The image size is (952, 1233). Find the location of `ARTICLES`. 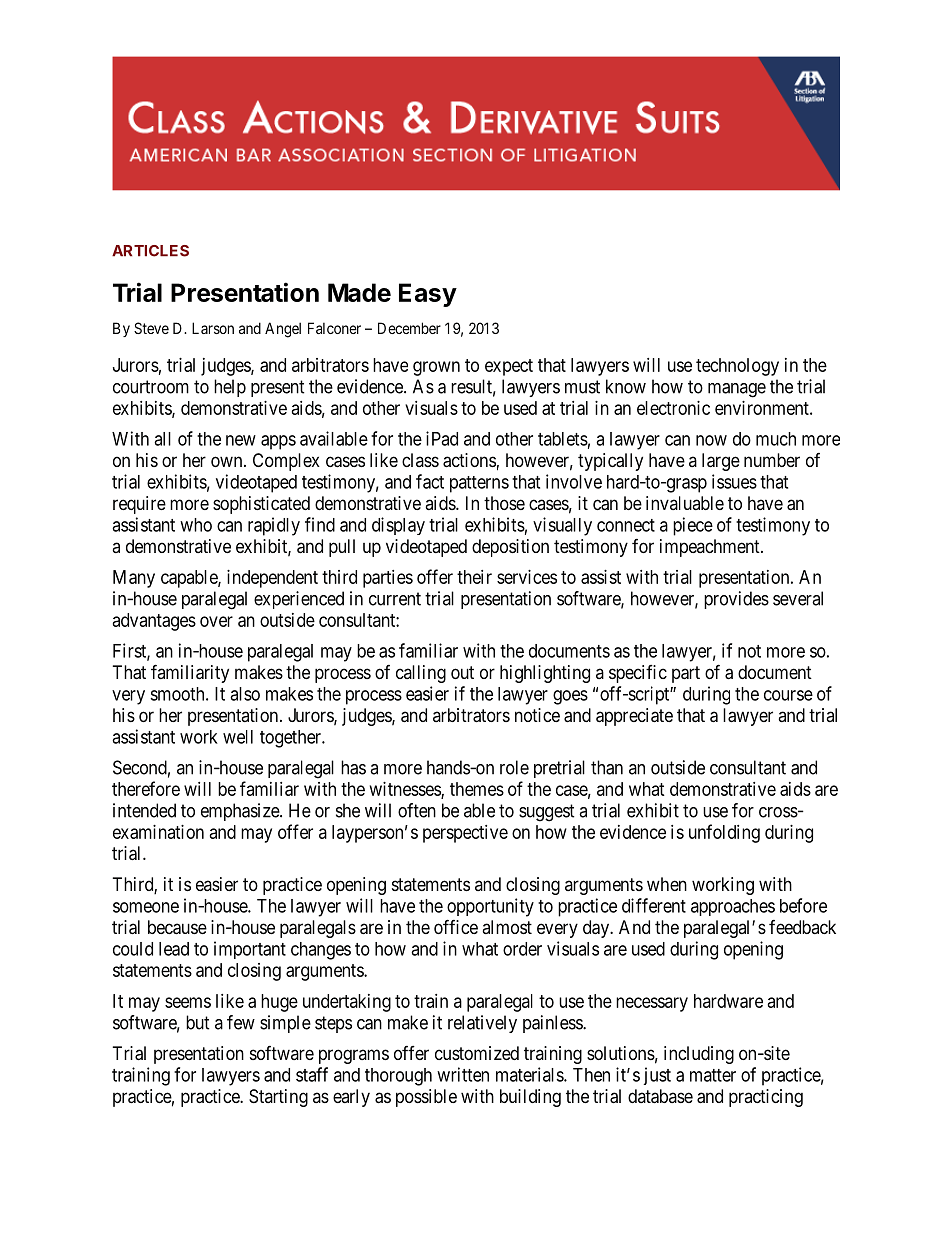

ARTICLES is located at coordinates (150, 251).
